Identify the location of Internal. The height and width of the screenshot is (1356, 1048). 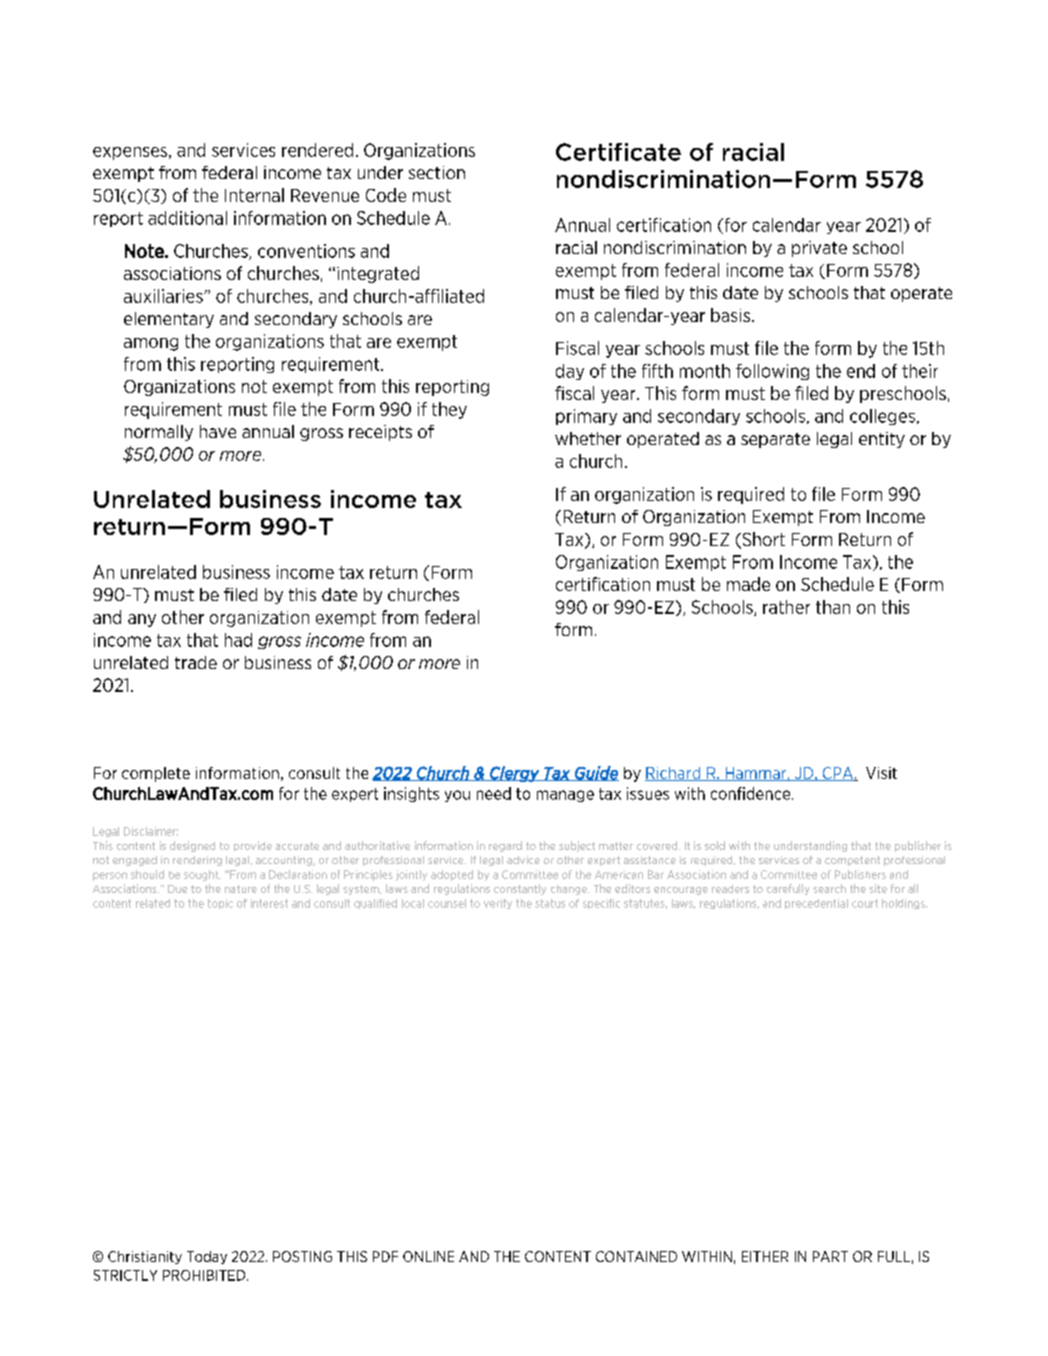
(254, 195).
